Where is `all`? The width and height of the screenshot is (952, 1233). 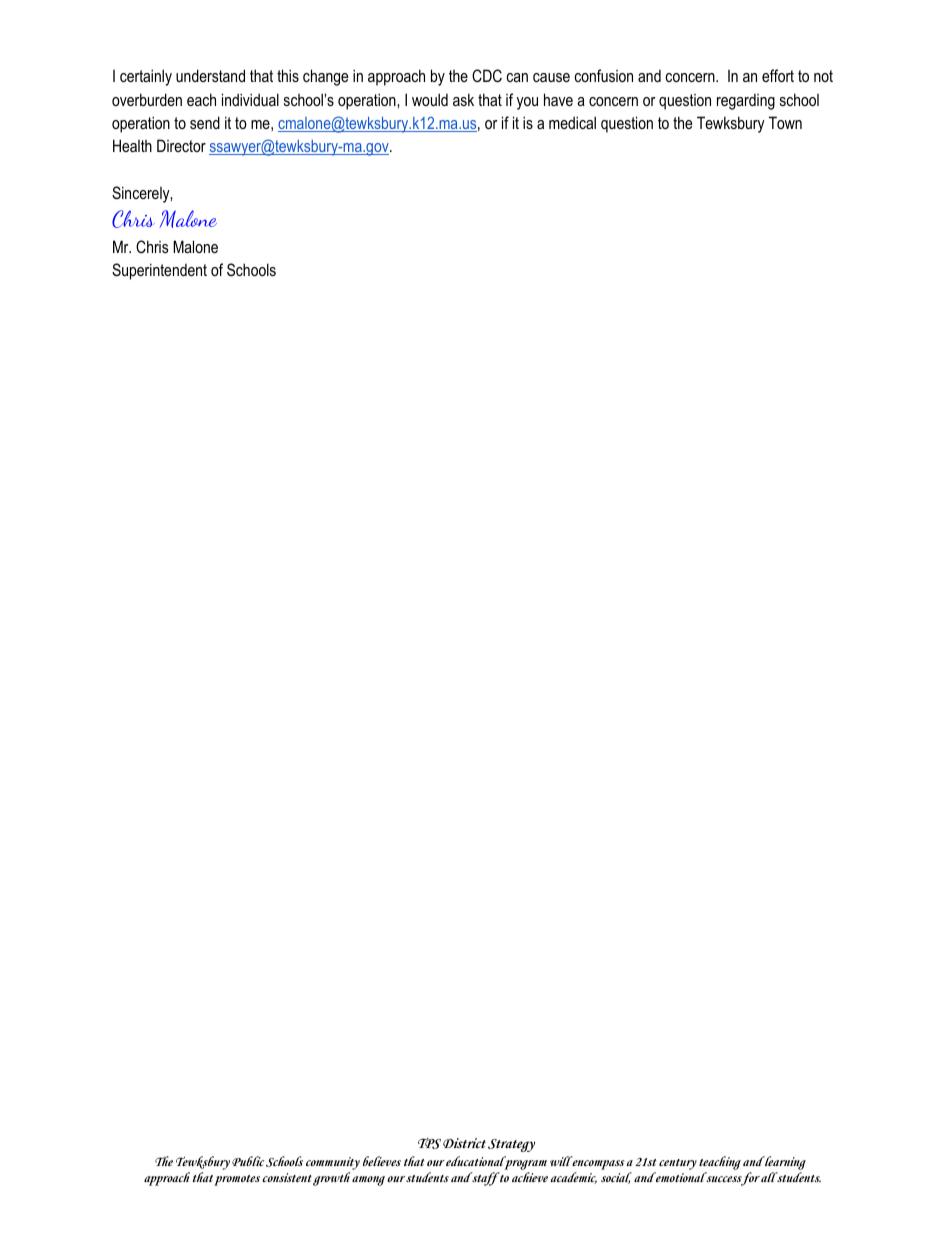 all is located at coordinates (769, 1177).
